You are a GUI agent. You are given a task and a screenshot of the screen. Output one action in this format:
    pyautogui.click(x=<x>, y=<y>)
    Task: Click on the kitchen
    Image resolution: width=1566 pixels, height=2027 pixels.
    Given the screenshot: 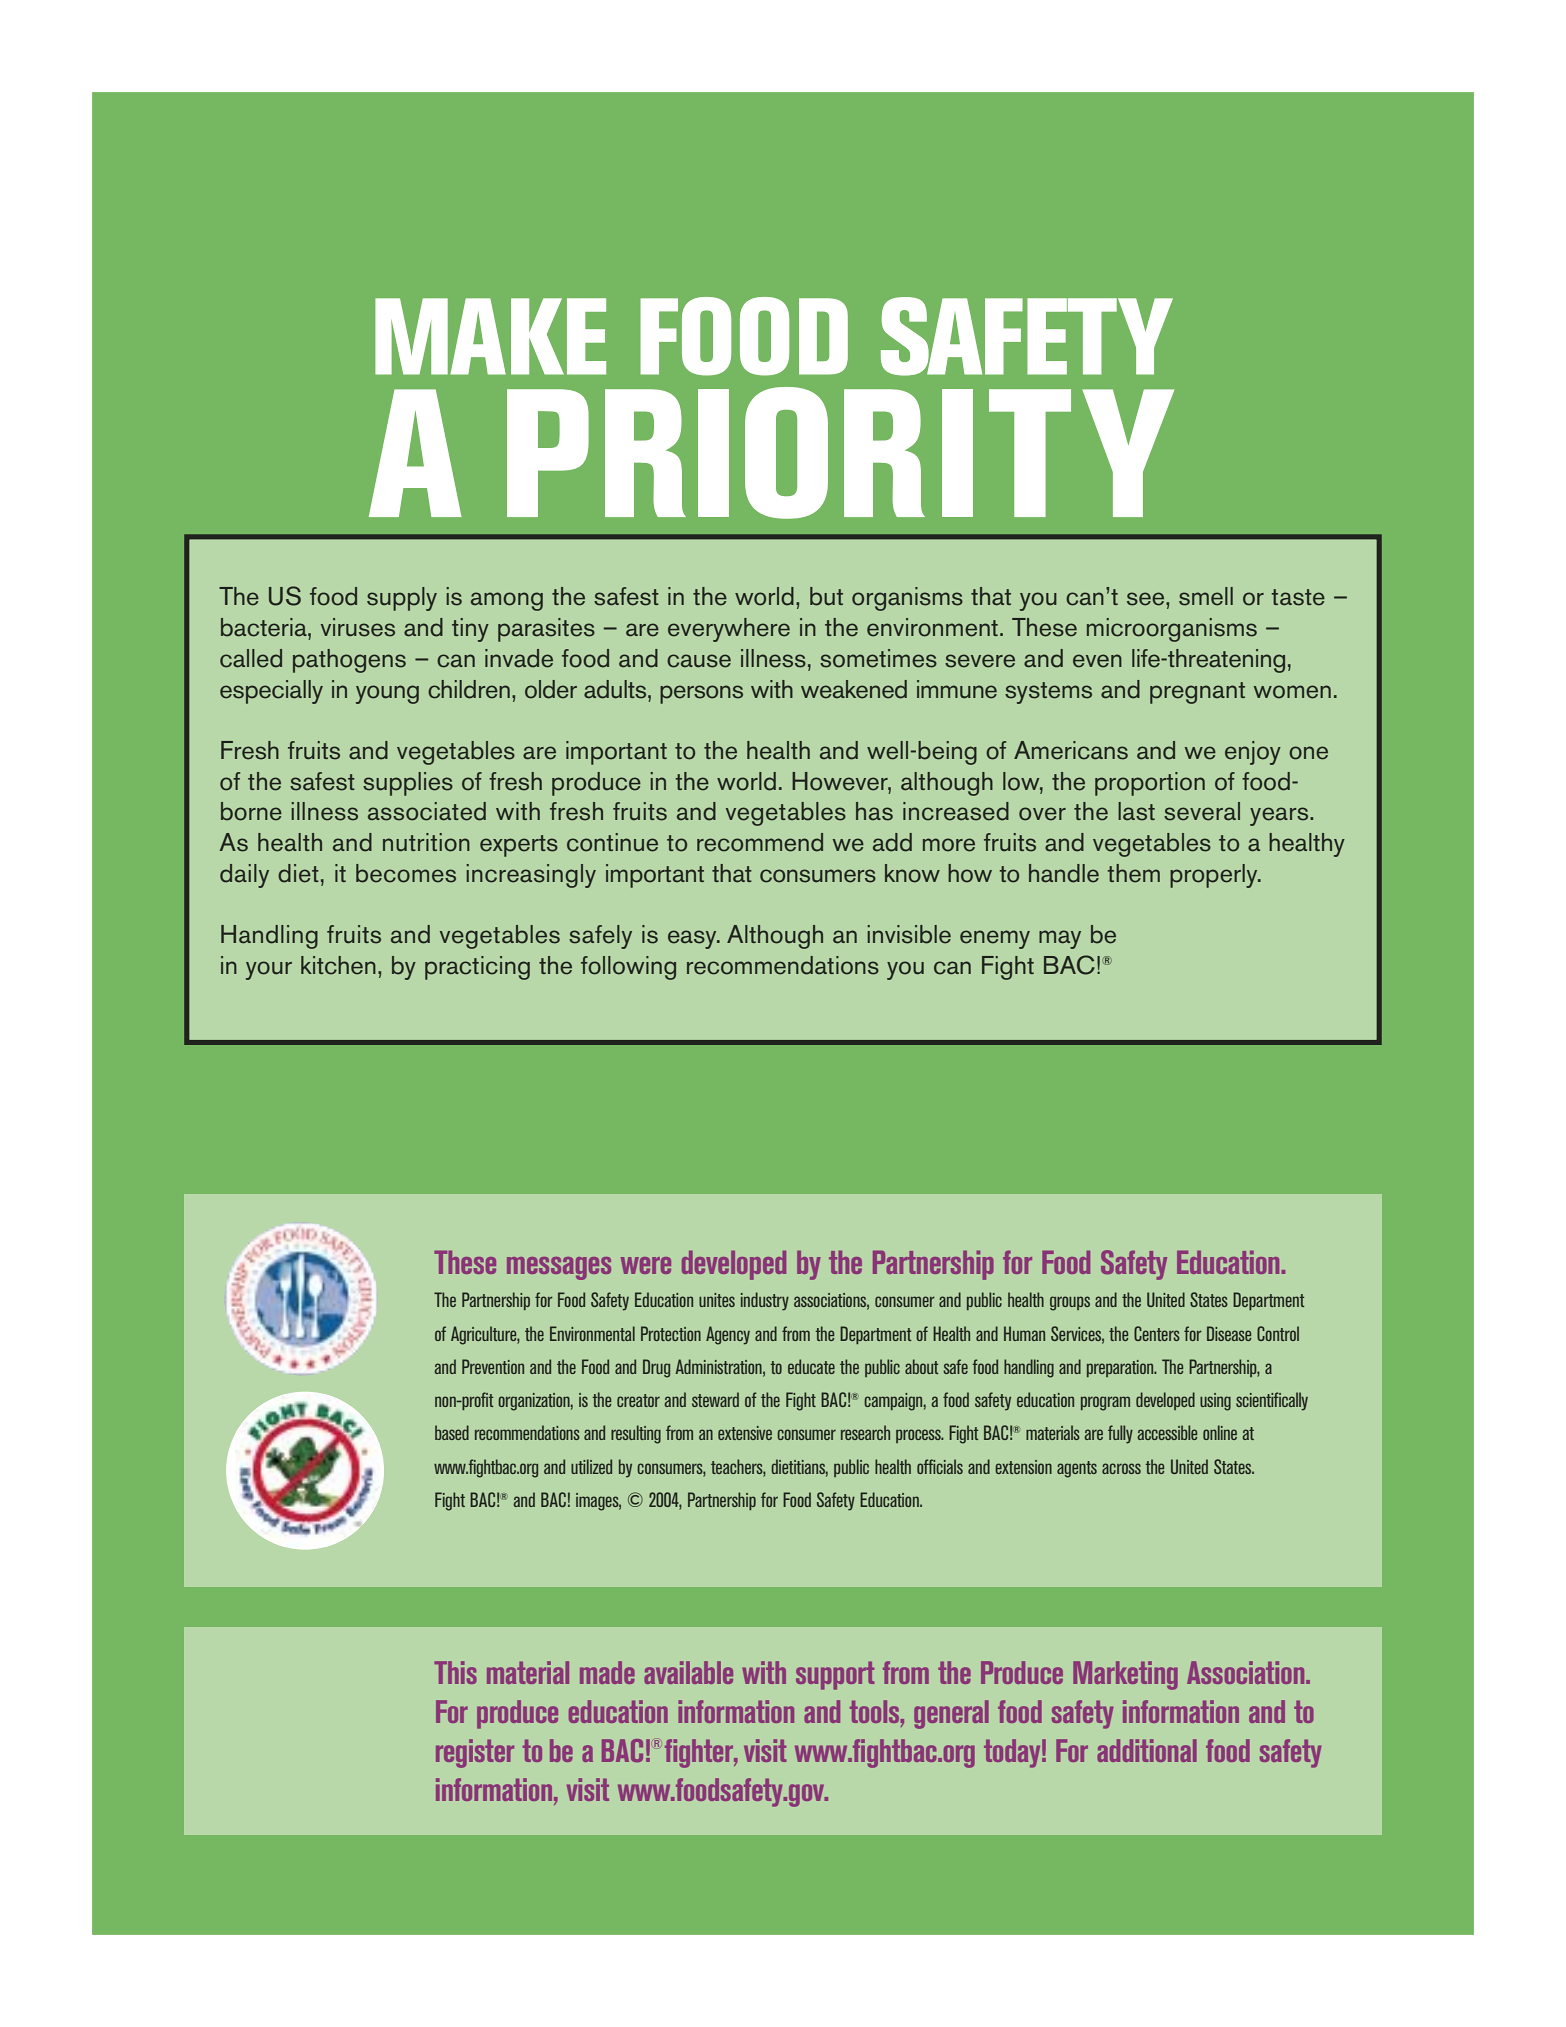 What is the action you would take?
    pyautogui.click(x=338, y=965)
